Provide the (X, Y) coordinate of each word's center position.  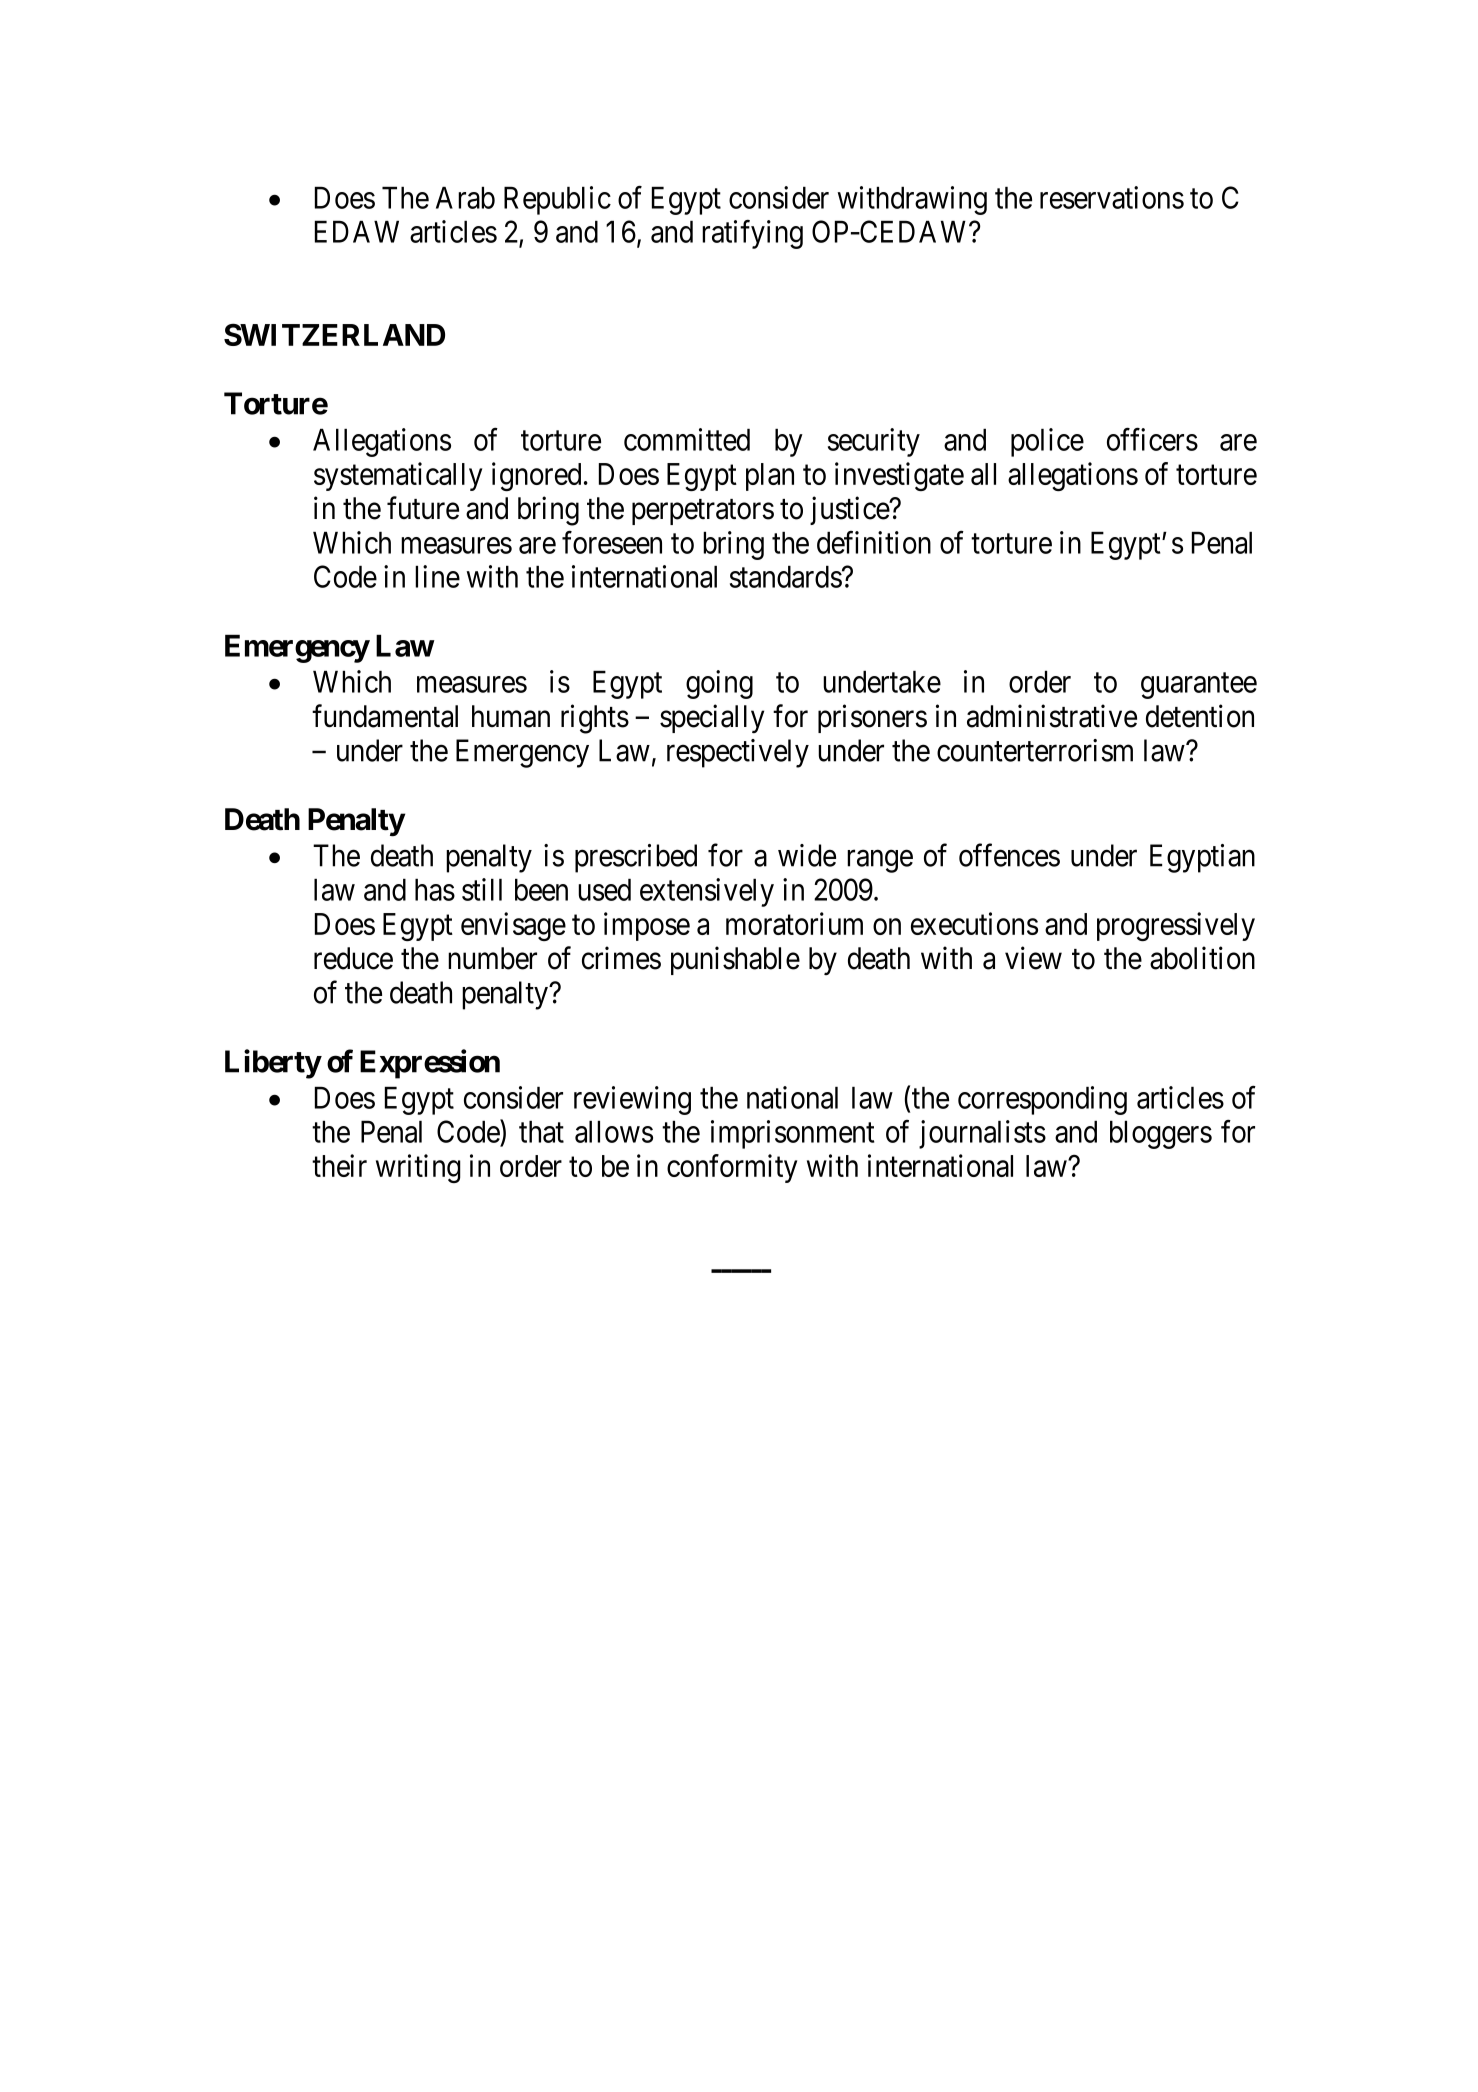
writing (418, 1168)
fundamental (385, 716)
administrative (1052, 716)
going (719, 684)
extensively (707, 892)
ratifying (752, 234)
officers (1152, 439)
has (435, 889)
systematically (398, 476)
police (1047, 442)
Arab (465, 197)
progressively (1176, 926)
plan (770, 477)
